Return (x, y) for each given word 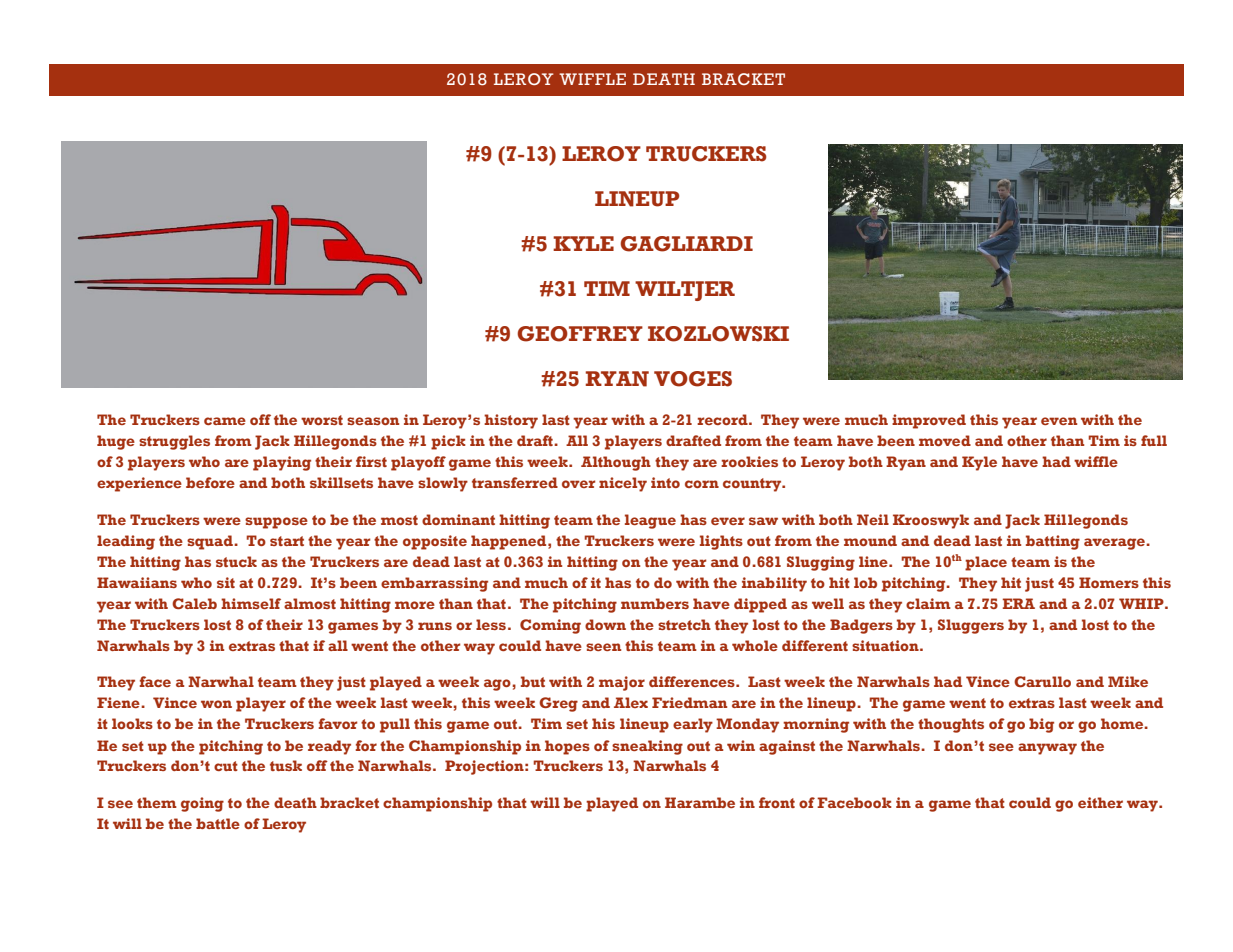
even (1059, 421)
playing (282, 463)
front (777, 802)
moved (945, 440)
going (202, 804)
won (216, 704)
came (225, 421)
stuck (236, 561)
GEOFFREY (580, 334)
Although (616, 463)
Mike (1128, 681)
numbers (655, 603)
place (986, 563)
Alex (631, 702)
